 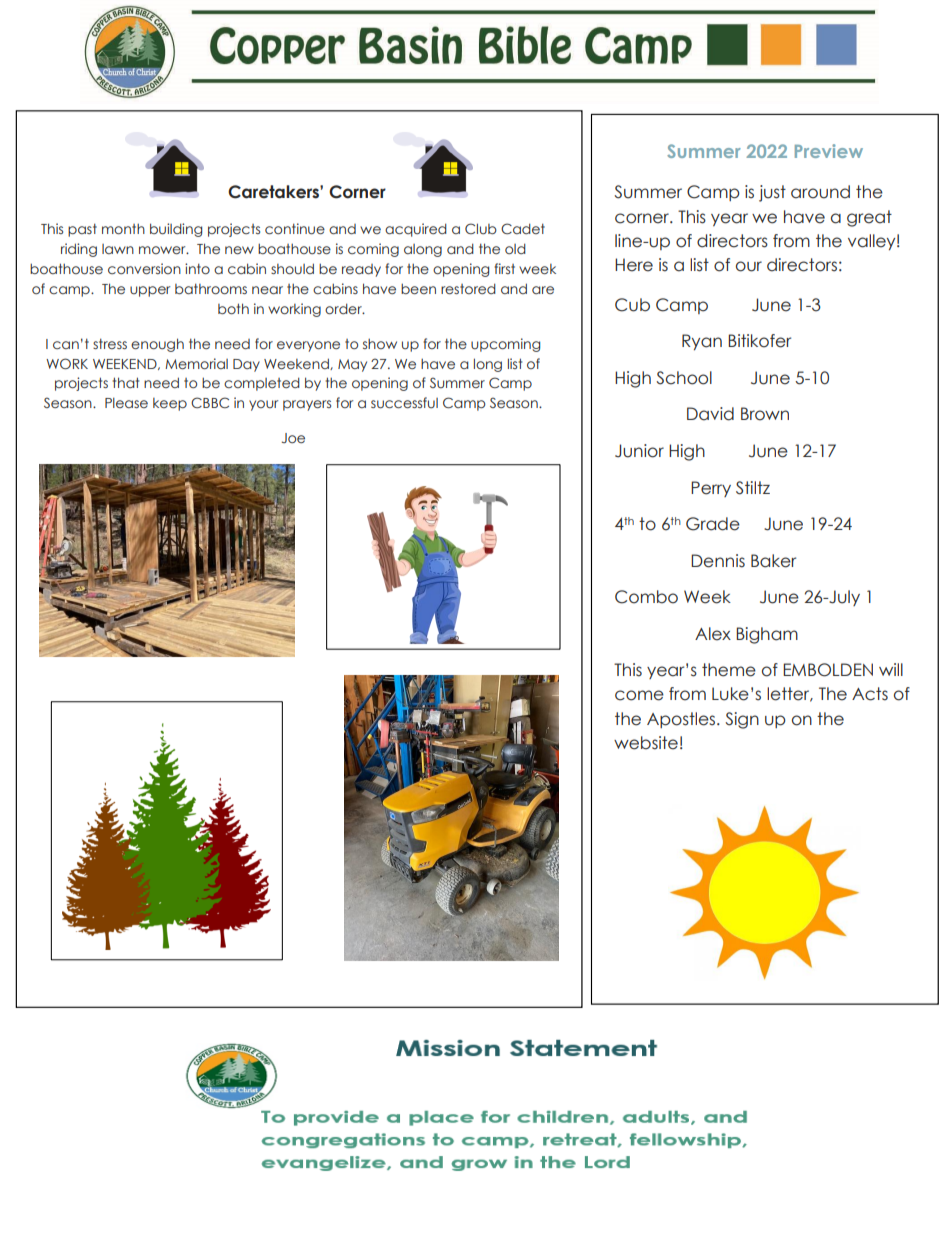 What do you see at coordinates (170, 404) in the screenshot?
I see `keep` at bounding box center [170, 404].
